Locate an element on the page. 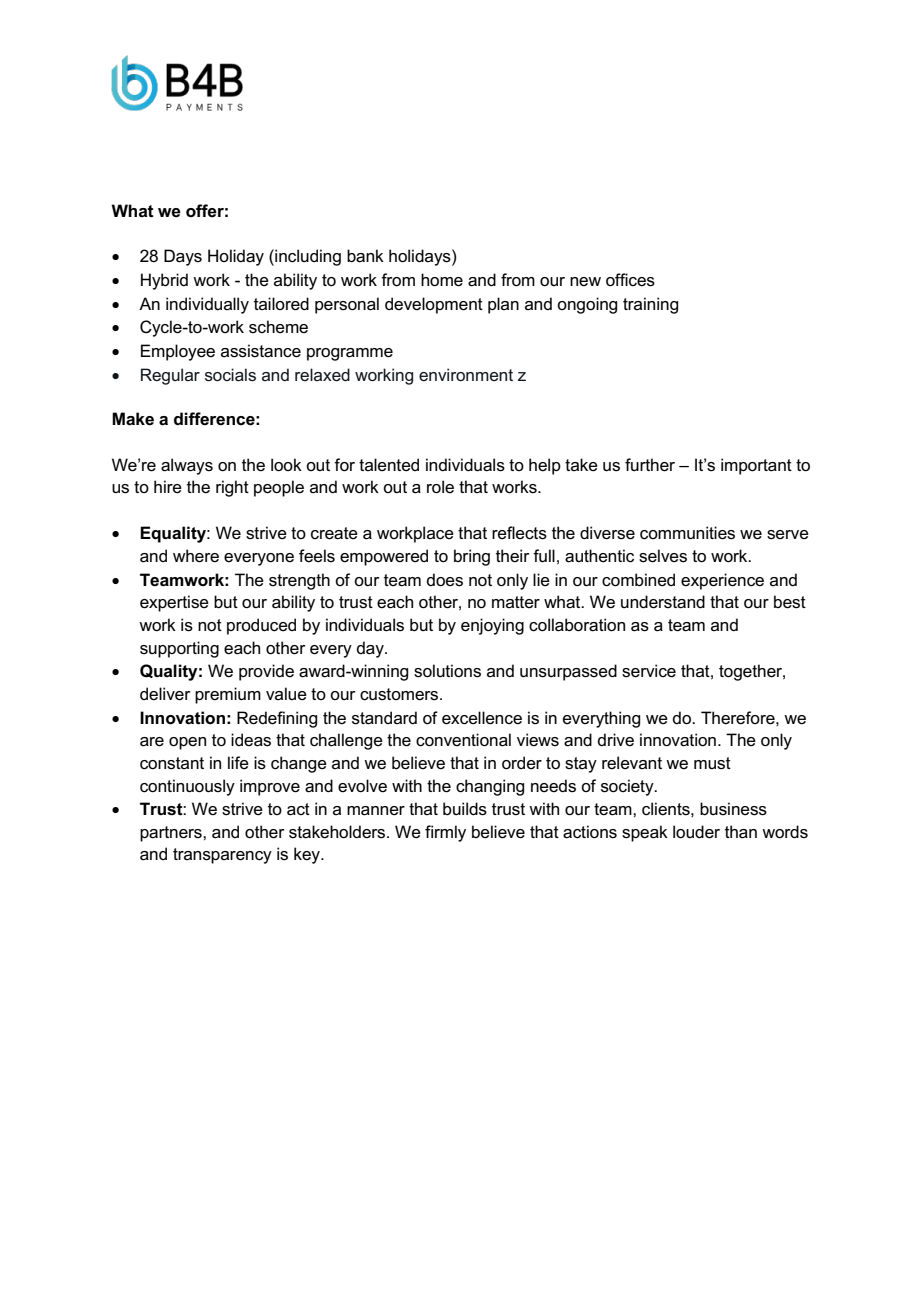 Image resolution: width=924 pixels, height=1308 pixels. Hybrid is located at coordinates (164, 281).
